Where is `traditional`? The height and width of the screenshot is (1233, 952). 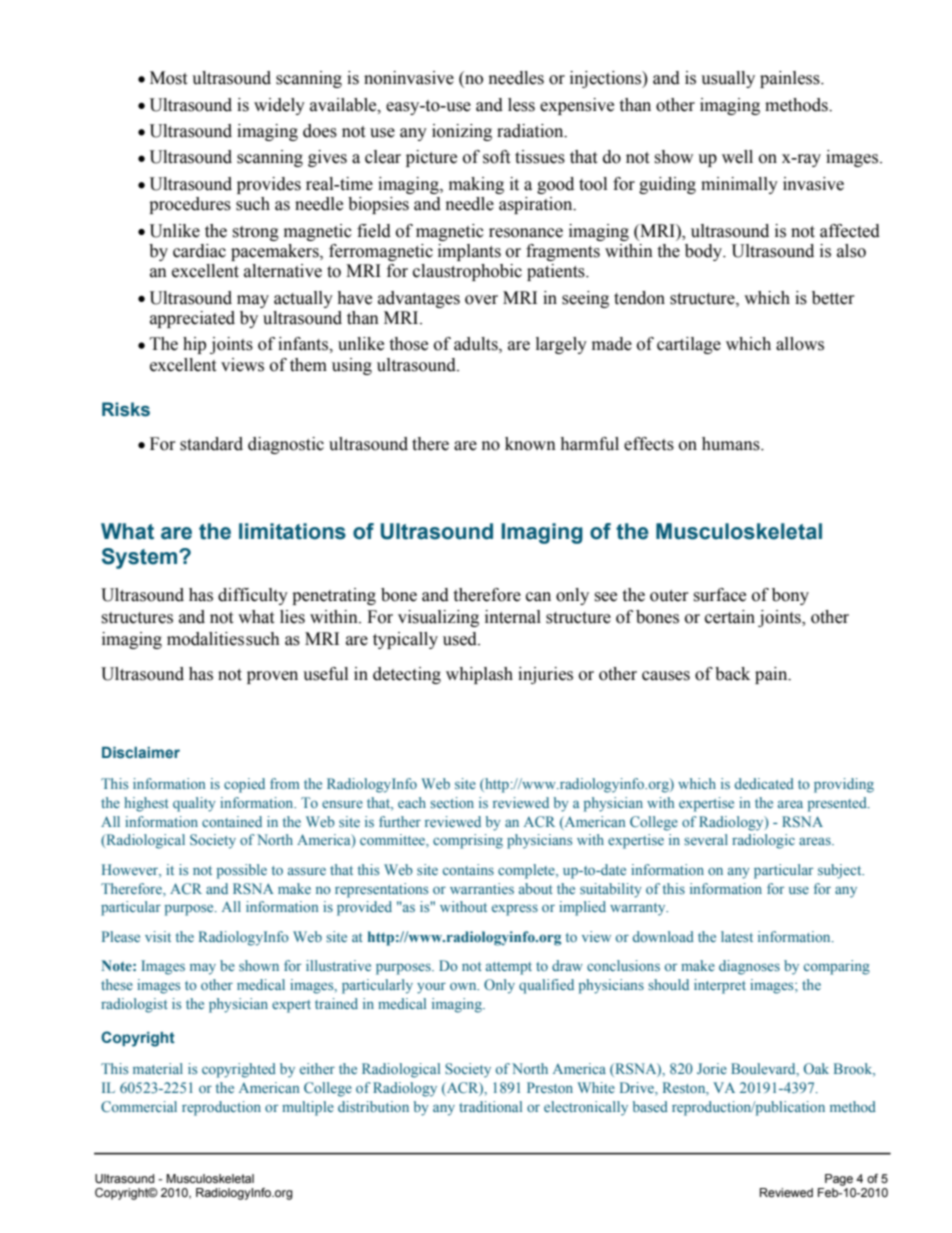
traditional is located at coordinates (490, 1106).
